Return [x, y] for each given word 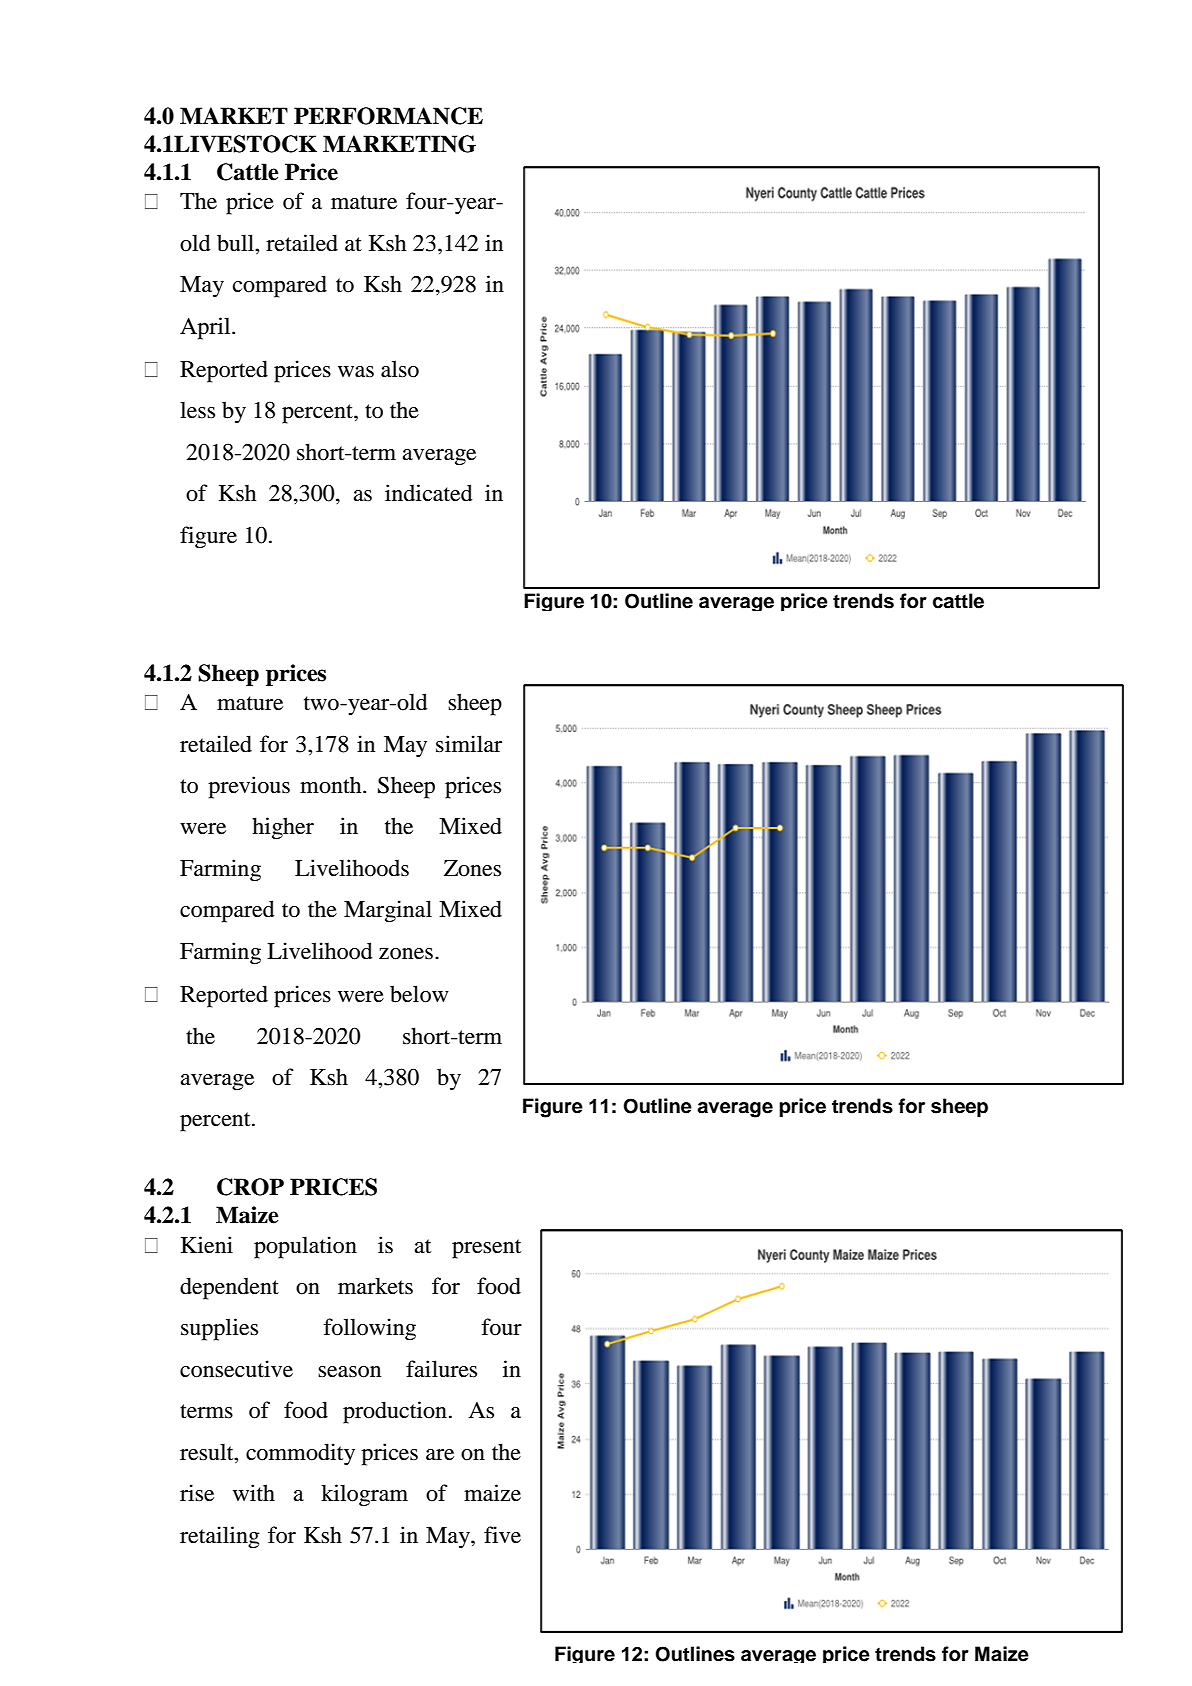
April [206, 328]
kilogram [364, 1495]
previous [249, 787]
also [400, 369]
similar [469, 744]
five [502, 1535]
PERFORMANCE [388, 116]
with [254, 1492]
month [332, 785]
